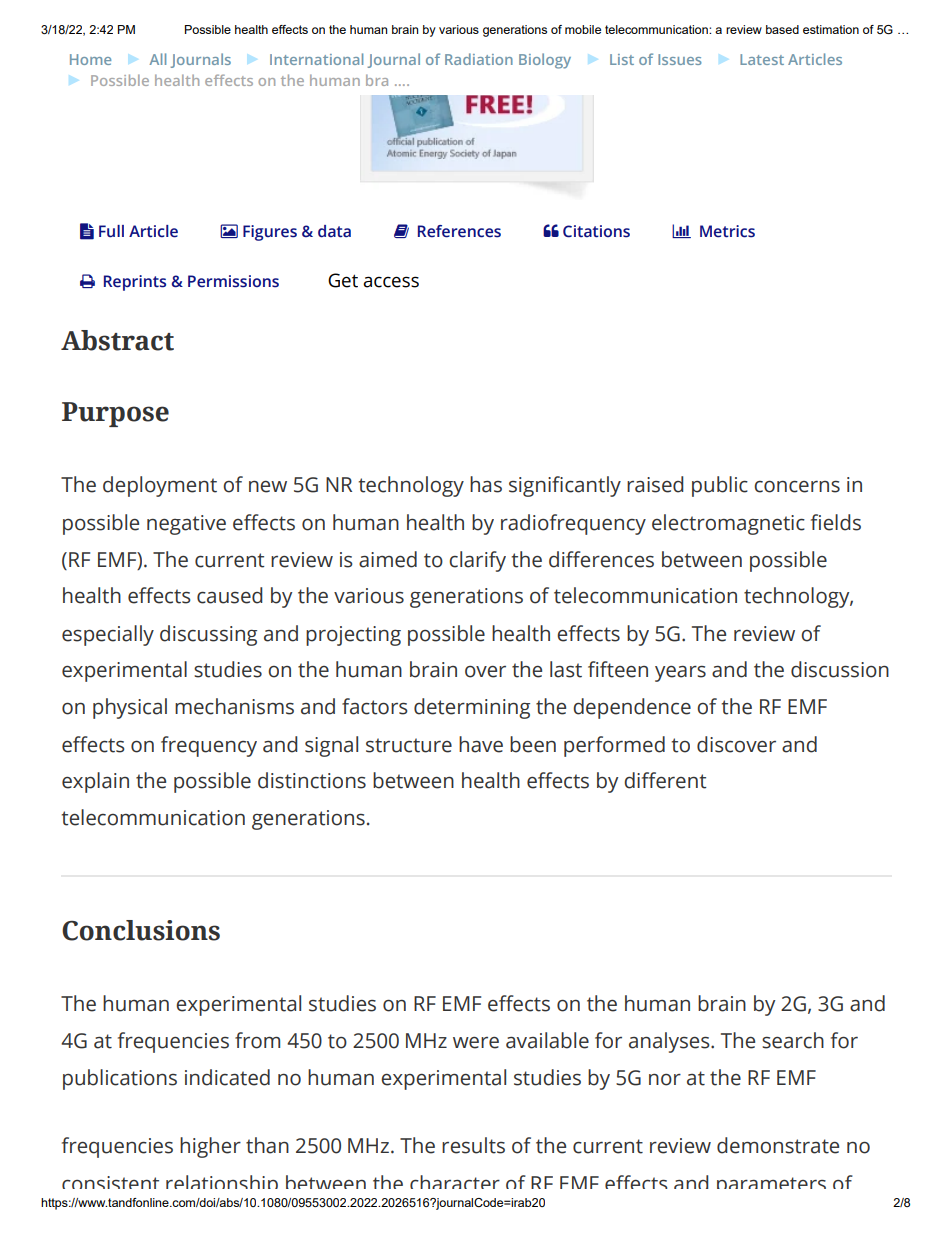 The height and width of the image is (1233, 952). I want to click on clarify, so click(477, 561).
